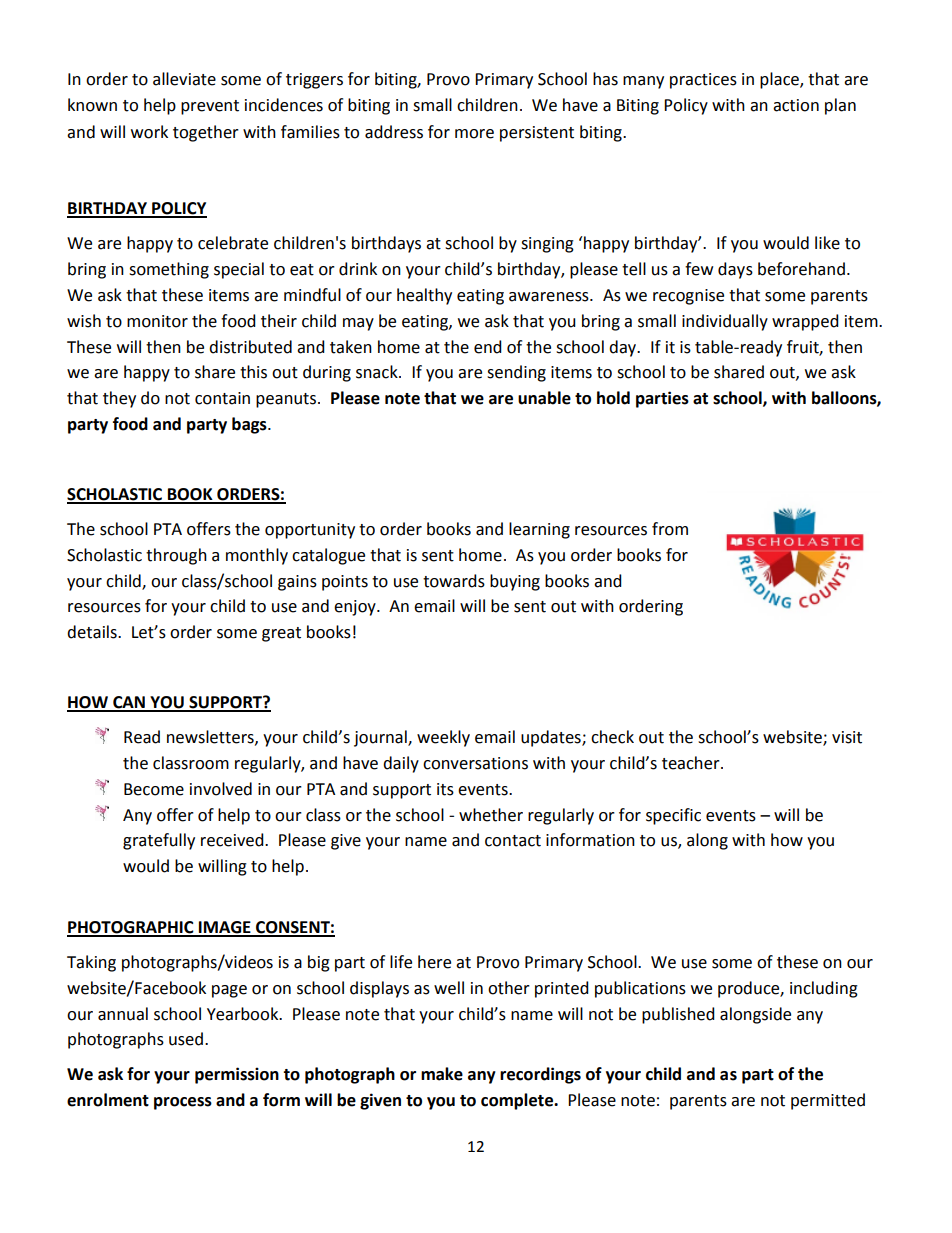 The height and width of the page is (1233, 952). What do you see at coordinates (796, 105) in the page?
I see `action` at bounding box center [796, 105].
